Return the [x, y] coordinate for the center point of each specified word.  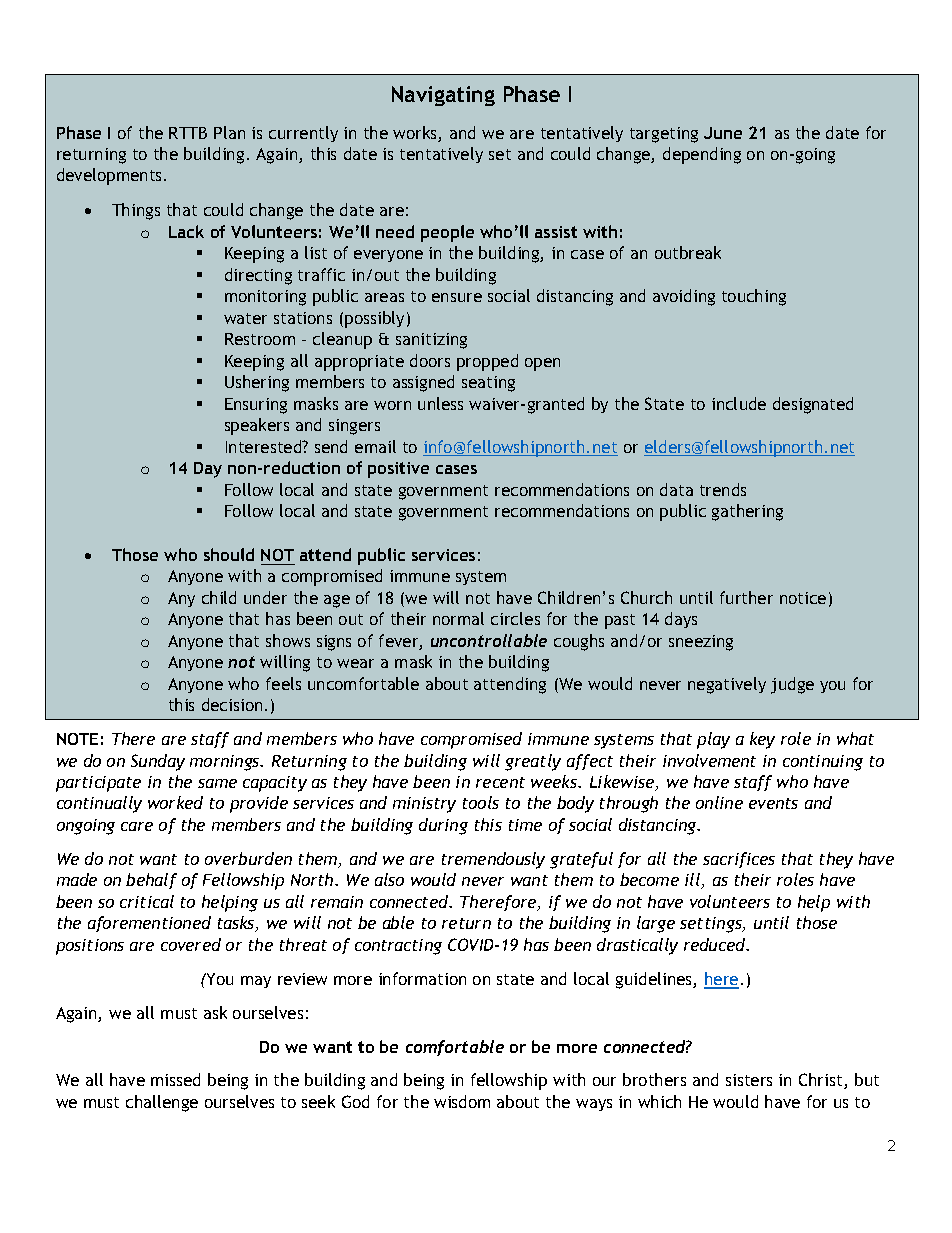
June [723, 133]
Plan [229, 132]
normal [458, 618]
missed [175, 1079]
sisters [749, 1080]
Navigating [443, 96]
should [229, 554]
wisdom [462, 1101]
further [746, 597]
